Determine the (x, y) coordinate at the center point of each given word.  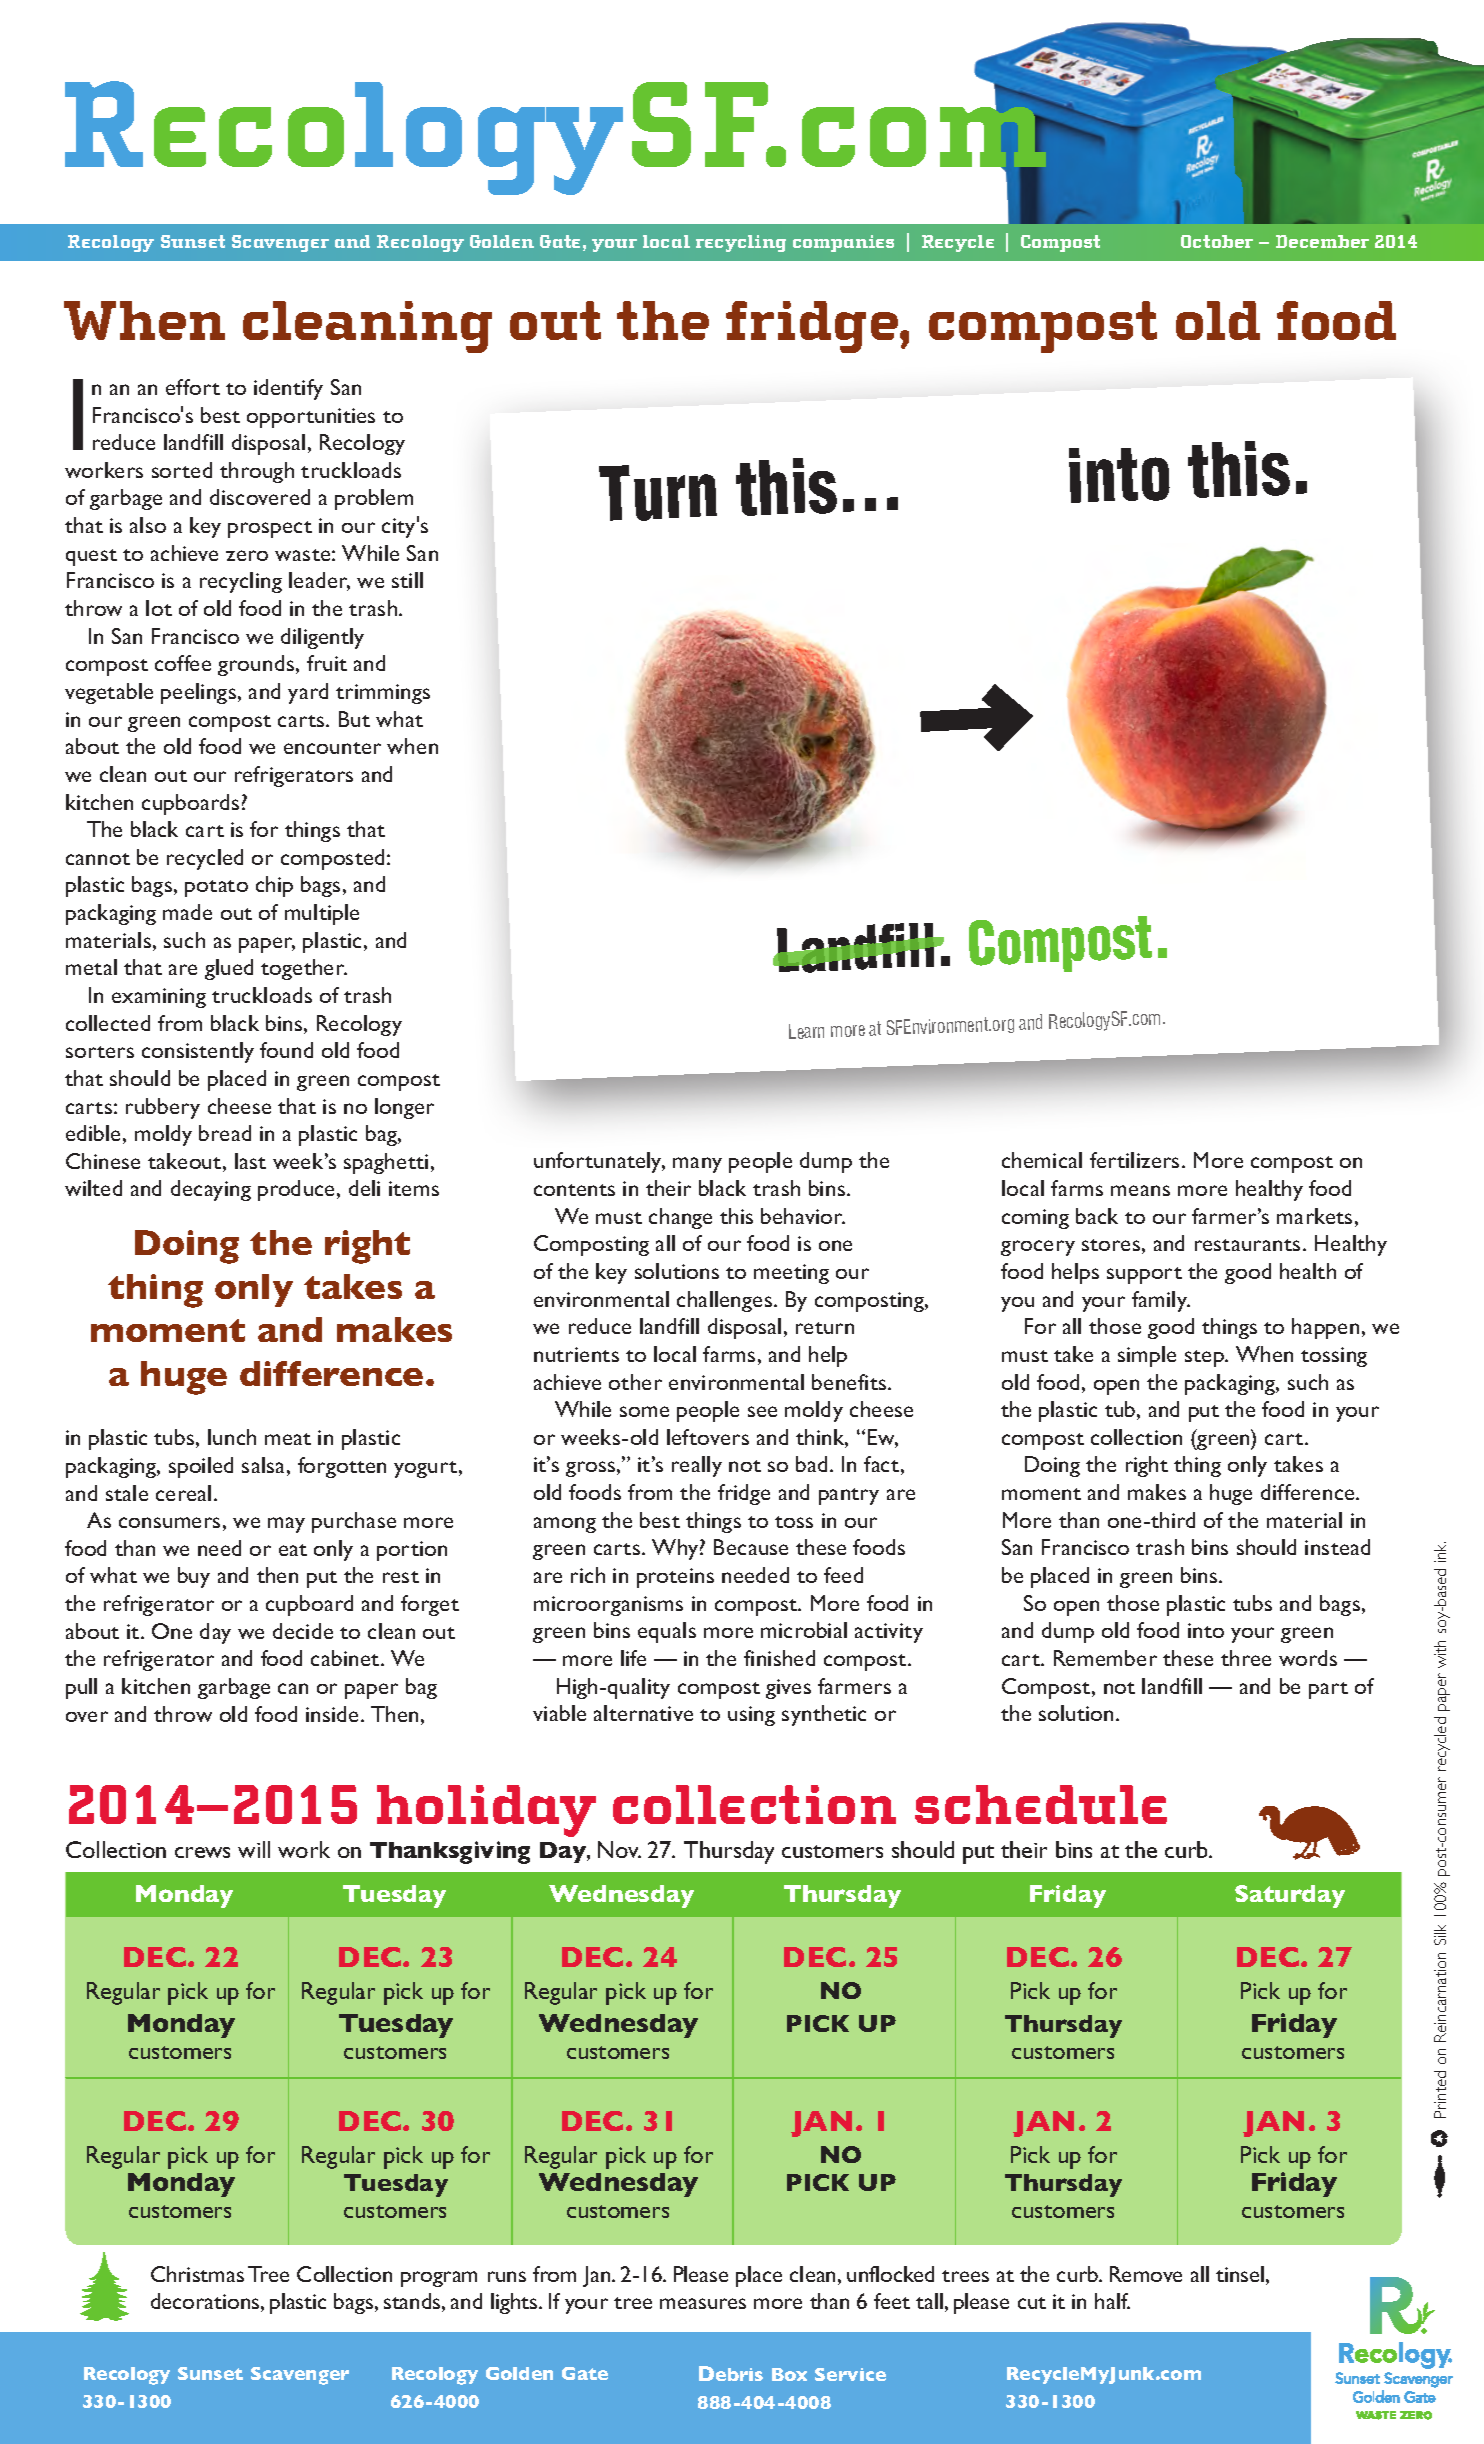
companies (843, 243)
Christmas (197, 2274)
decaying (211, 1190)
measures (703, 2303)
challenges (724, 1301)
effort (193, 387)
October (1217, 241)
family (1161, 1301)
